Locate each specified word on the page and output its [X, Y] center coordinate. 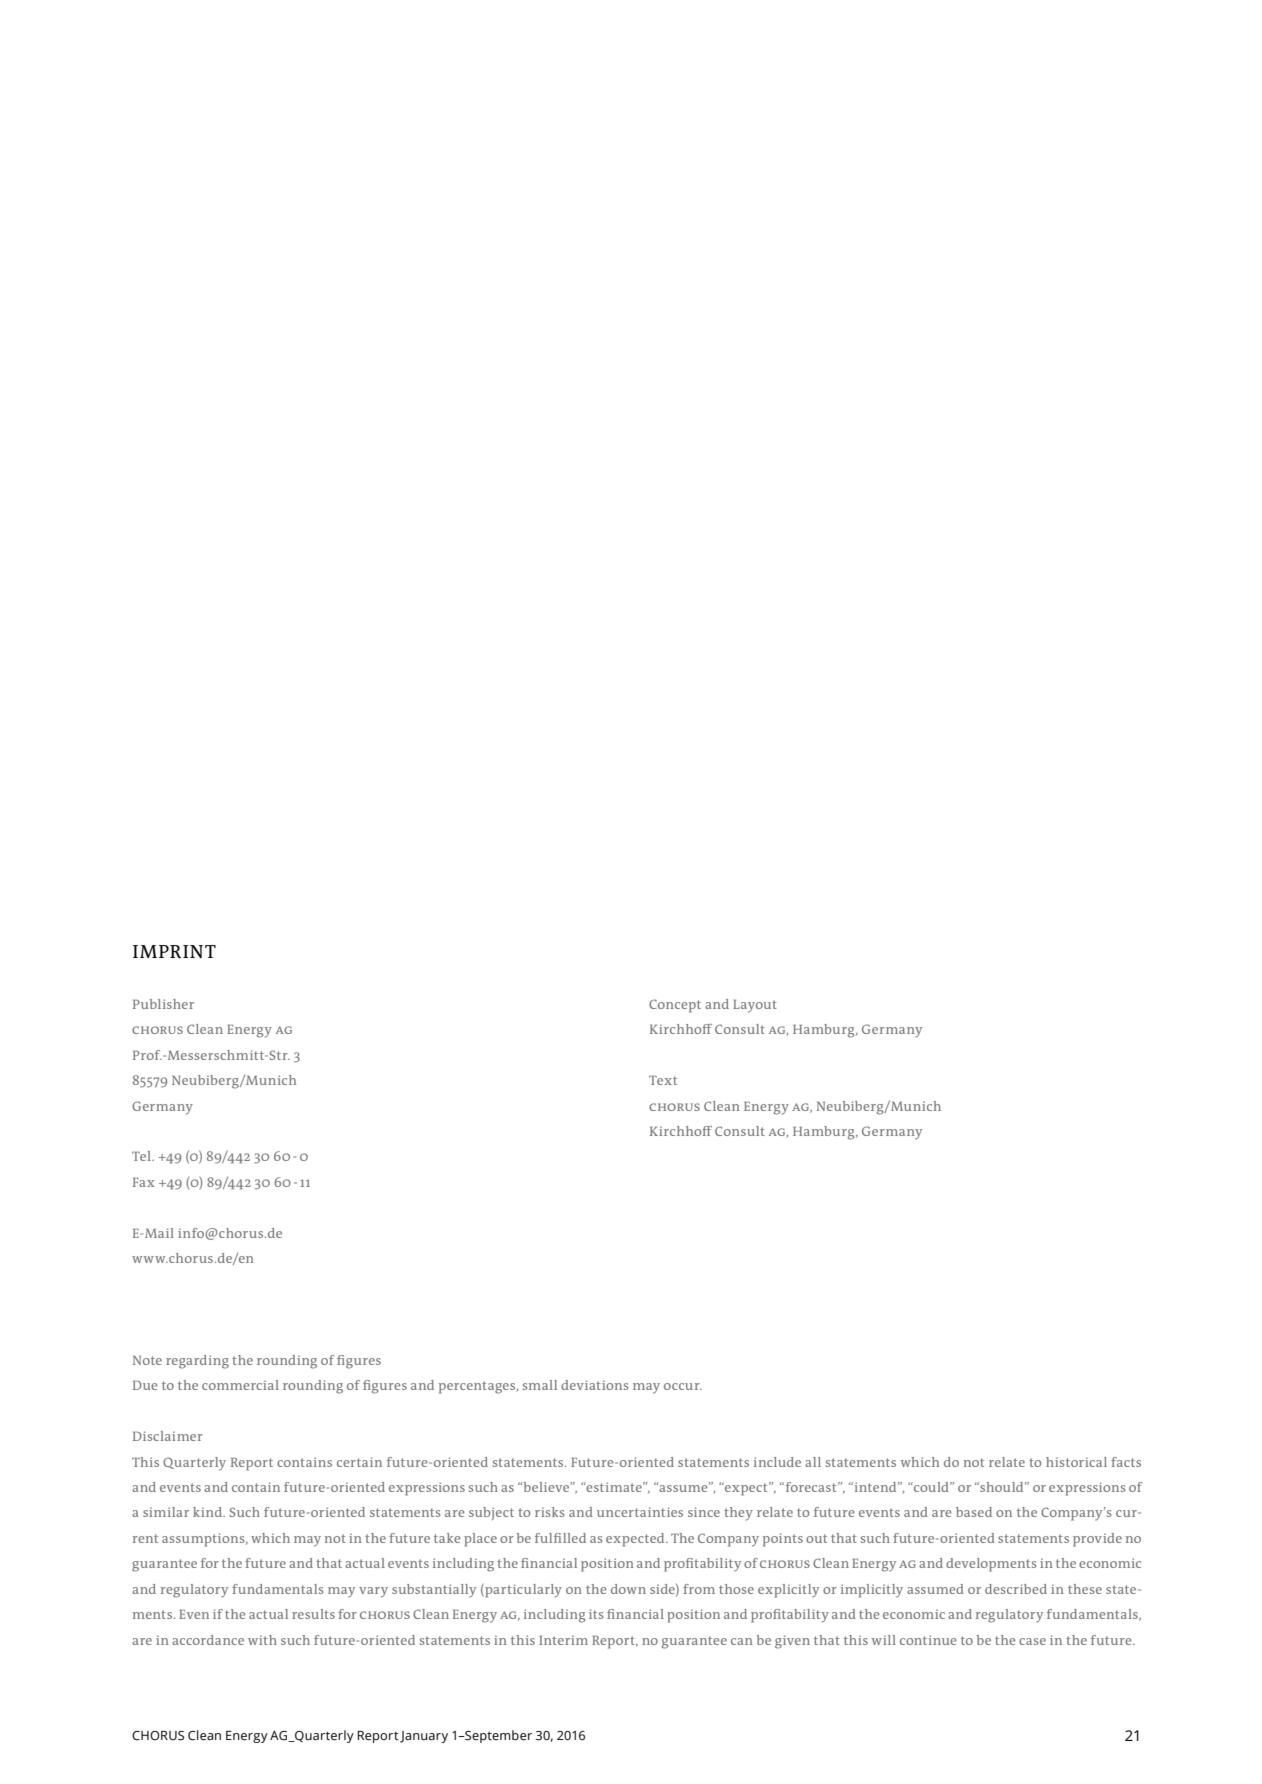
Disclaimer [168, 1436]
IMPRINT [174, 951]
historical [1076, 1462]
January [424, 1737]
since [704, 1512]
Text [663, 1080]
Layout [755, 1006]
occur [683, 1386]
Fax [144, 1182]
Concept [675, 1006]
